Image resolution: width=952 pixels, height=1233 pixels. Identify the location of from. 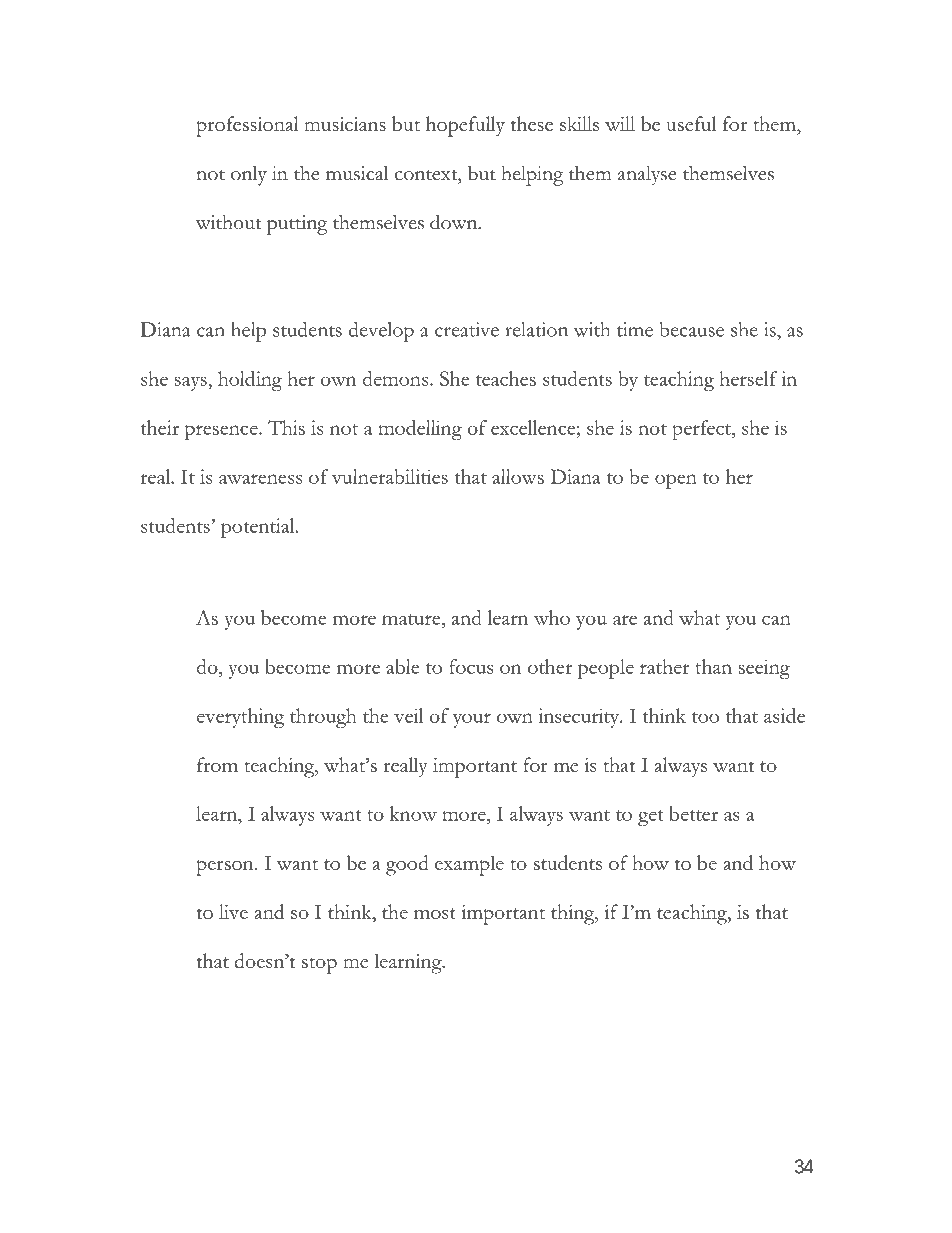
(217, 764).
